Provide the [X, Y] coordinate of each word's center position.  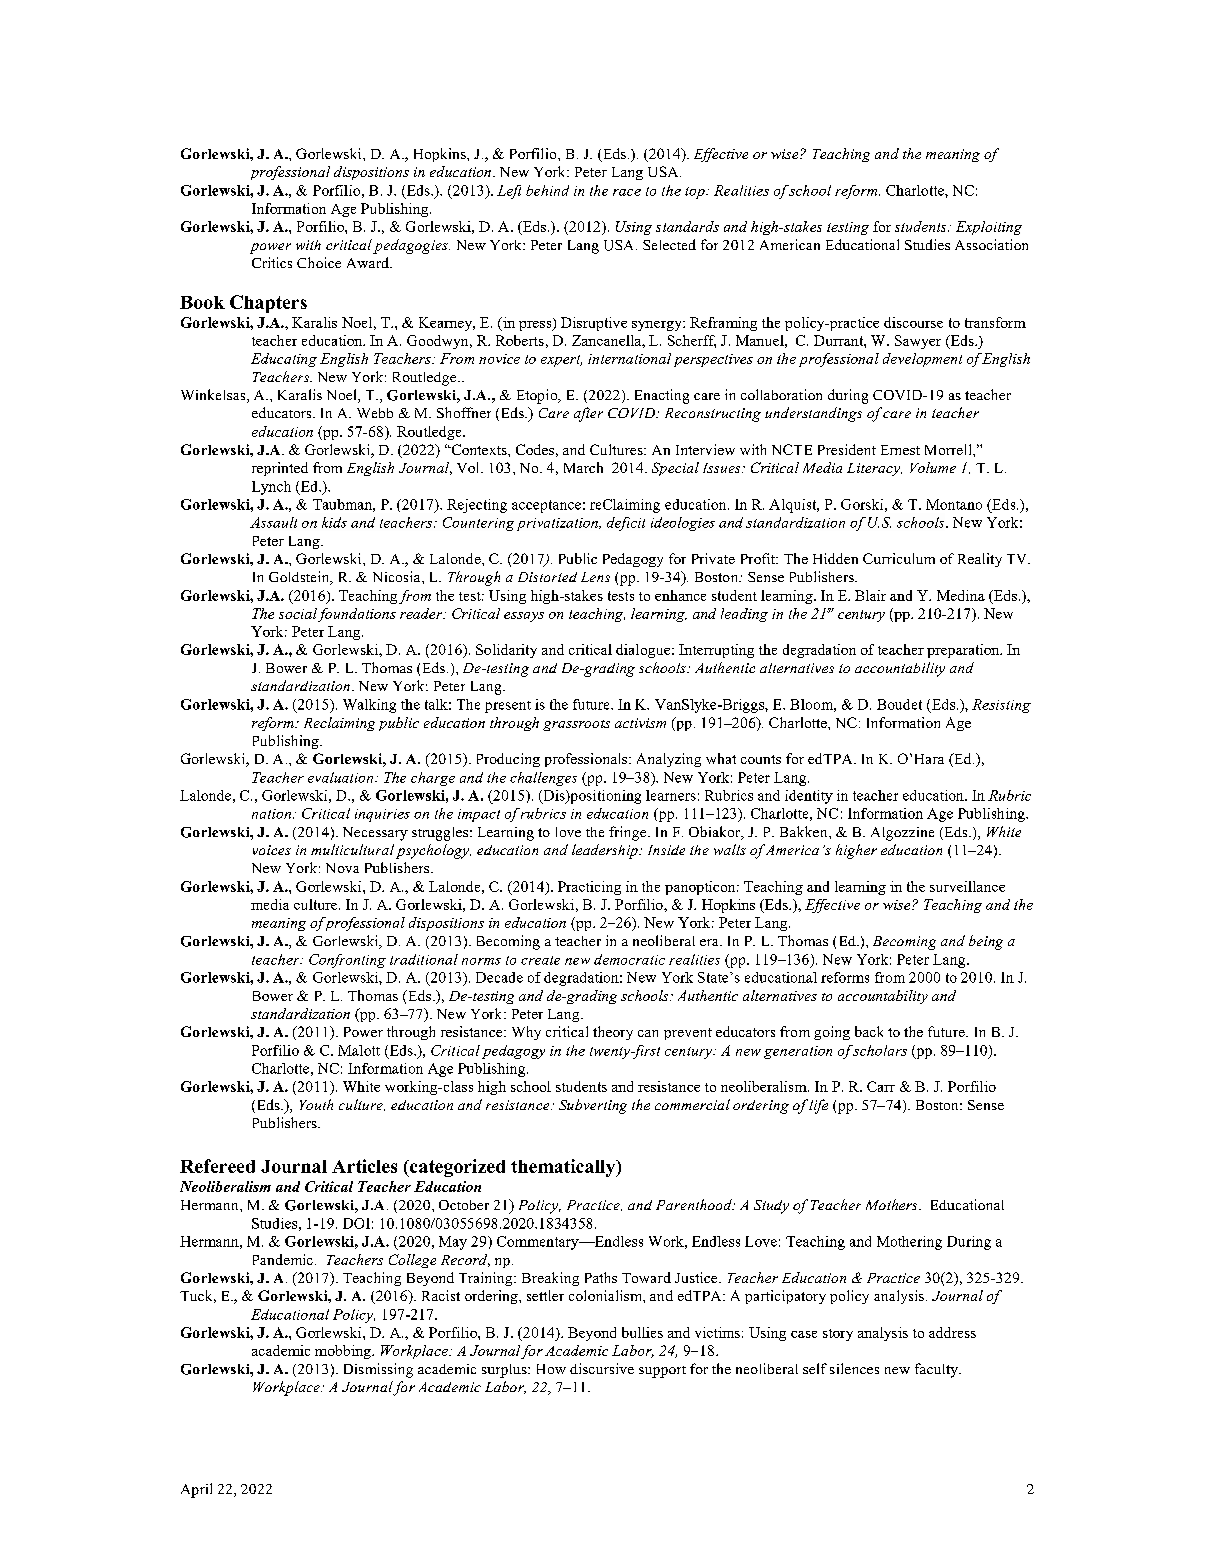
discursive [602, 1368]
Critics [272, 262]
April [196, 1490]
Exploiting [989, 228]
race [627, 192]
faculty [937, 1370]
